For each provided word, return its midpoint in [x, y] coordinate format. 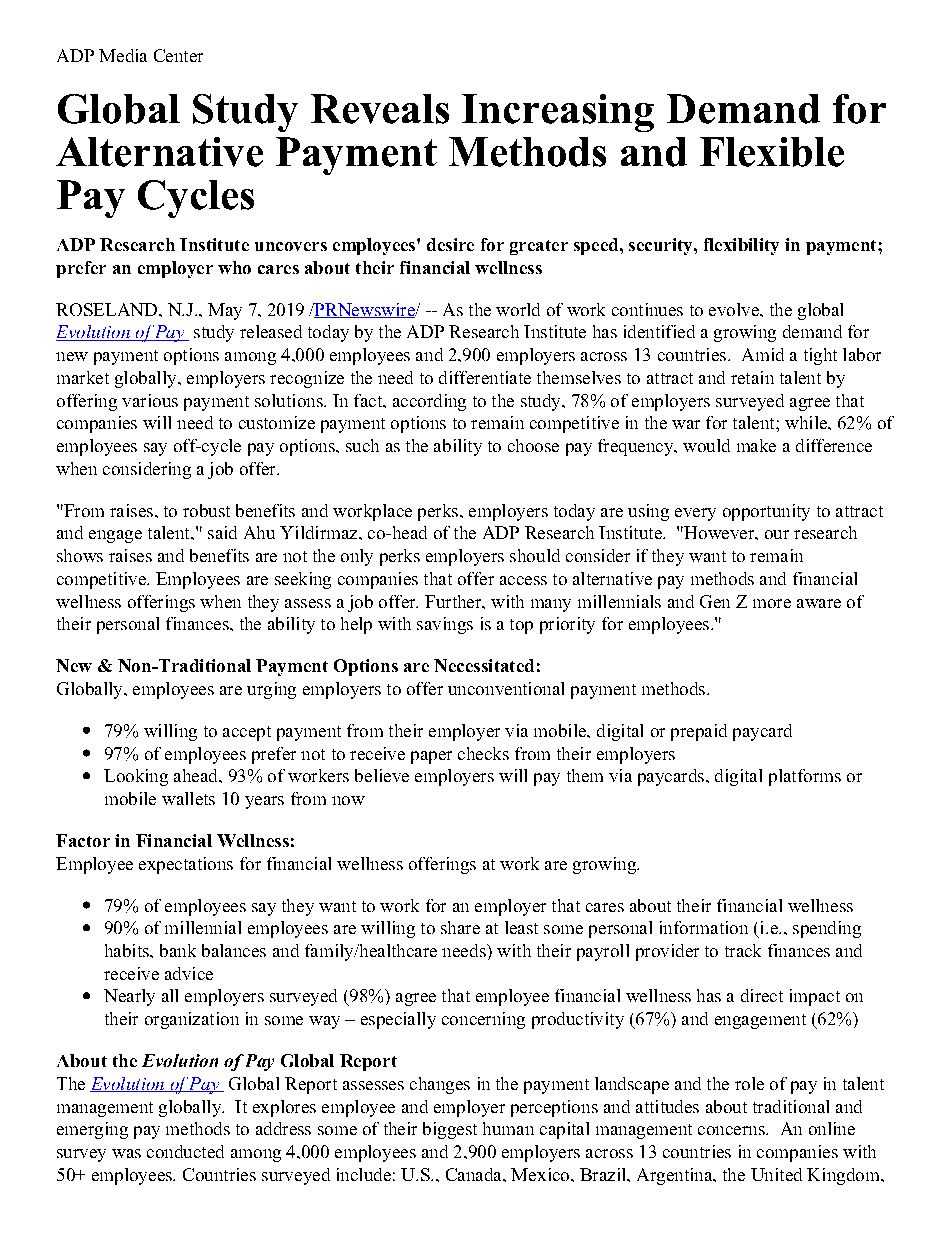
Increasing [558, 113]
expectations [186, 865]
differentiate [485, 377]
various [150, 400]
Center [178, 55]
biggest [450, 1130]
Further [454, 601]
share [460, 927]
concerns [732, 1130]
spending [827, 929]
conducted [185, 1151]
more [772, 603]
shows [80, 555]
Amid [763, 354]
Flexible [772, 152]
